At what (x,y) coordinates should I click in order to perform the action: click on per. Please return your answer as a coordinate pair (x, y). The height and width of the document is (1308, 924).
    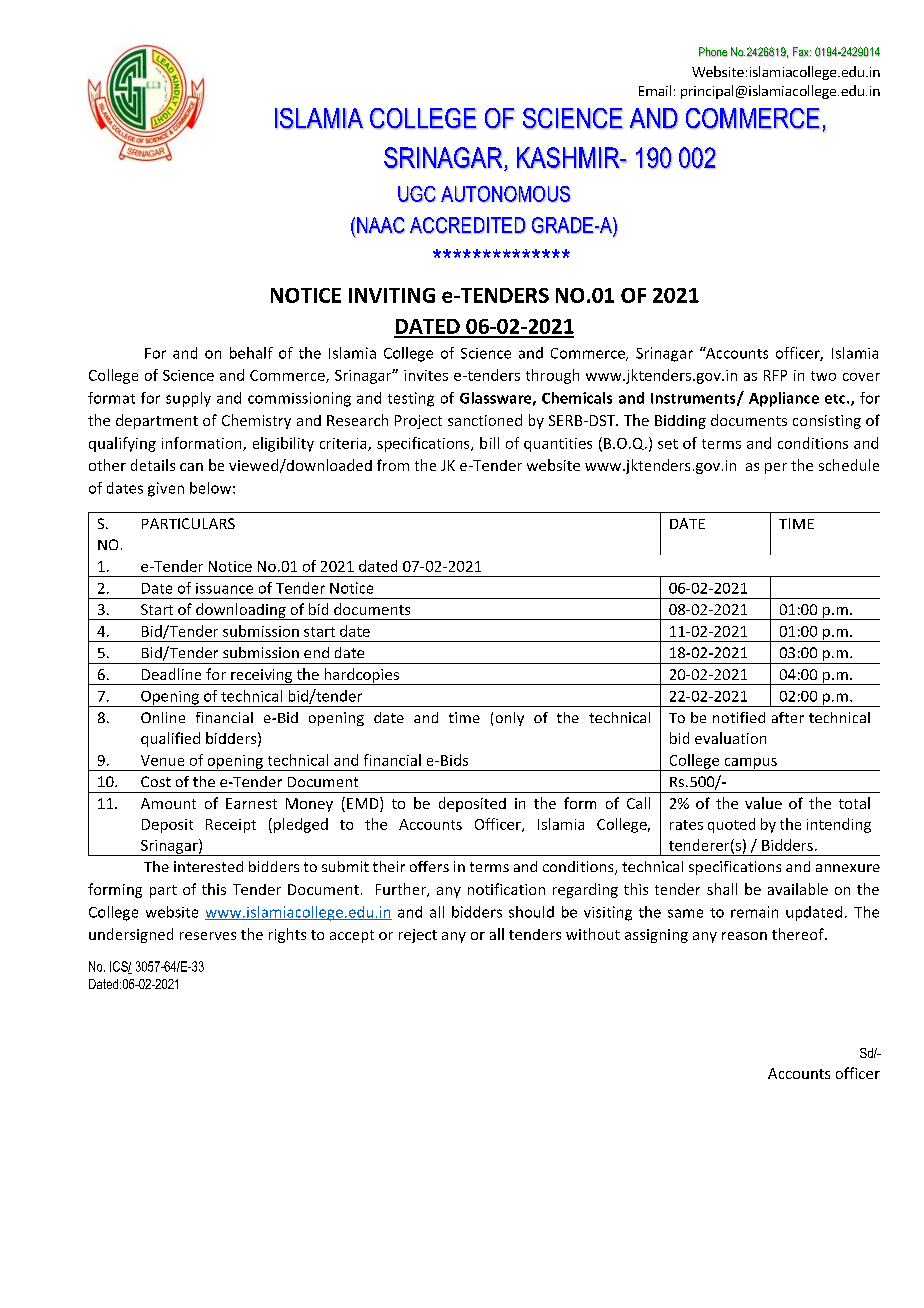
    Looking at the image, I should click on (776, 468).
